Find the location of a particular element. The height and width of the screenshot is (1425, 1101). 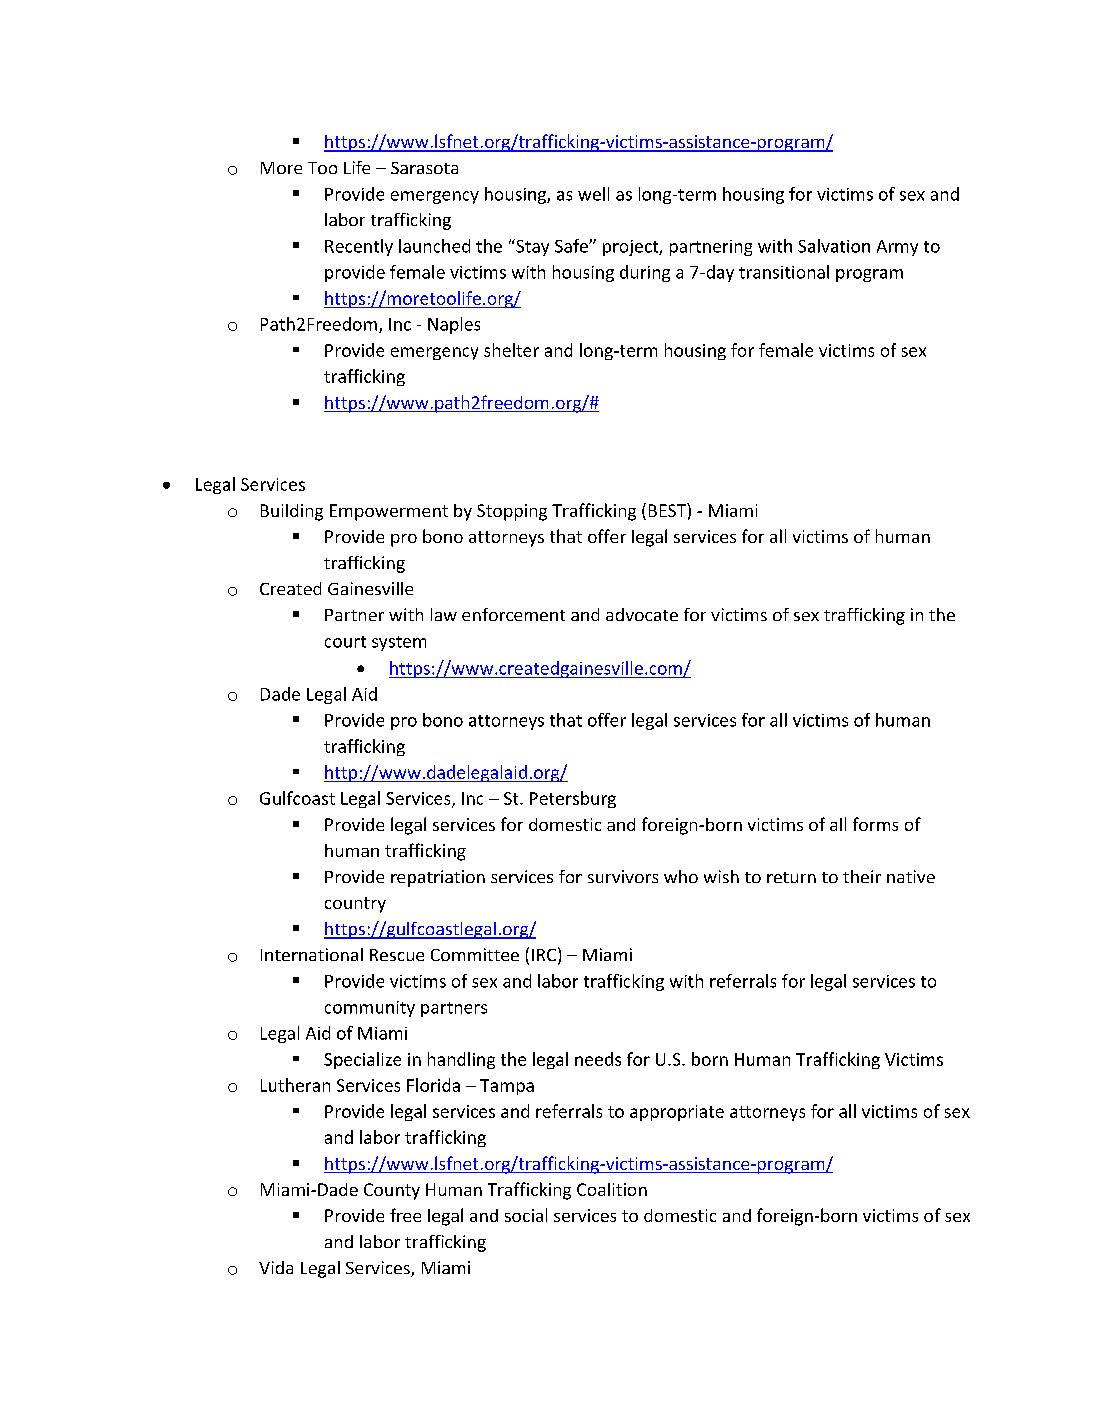

appropriate is located at coordinates (677, 1113).
